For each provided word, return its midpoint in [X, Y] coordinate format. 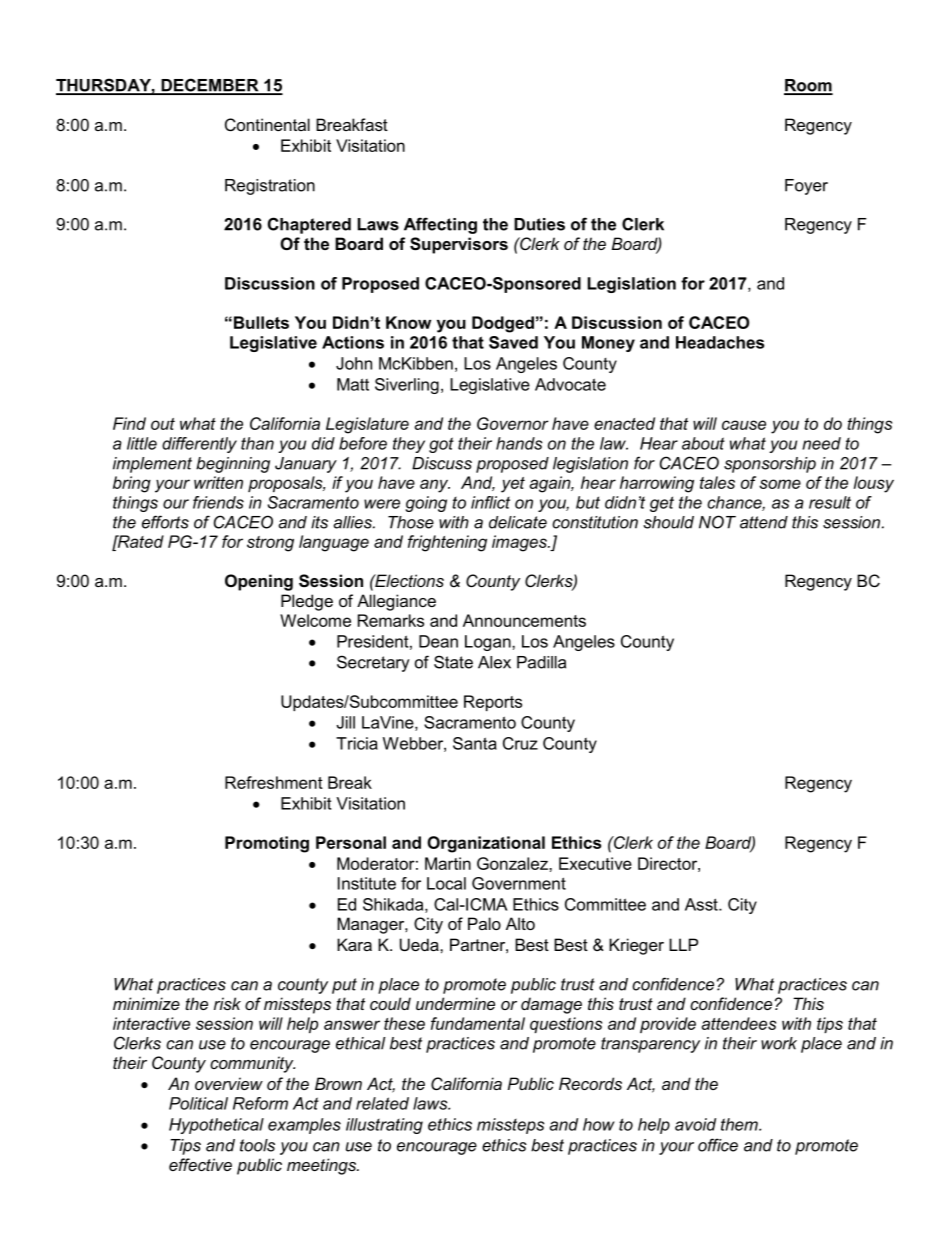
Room [808, 86]
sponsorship [770, 465]
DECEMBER [210, 86]
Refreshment [274, 782]
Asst [702, 904]
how [599, 1124]
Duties [539, 224]
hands [519, 443]
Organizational [486, 844]
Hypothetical [216, 1126]
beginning [233, 465]
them [740, 1124]
